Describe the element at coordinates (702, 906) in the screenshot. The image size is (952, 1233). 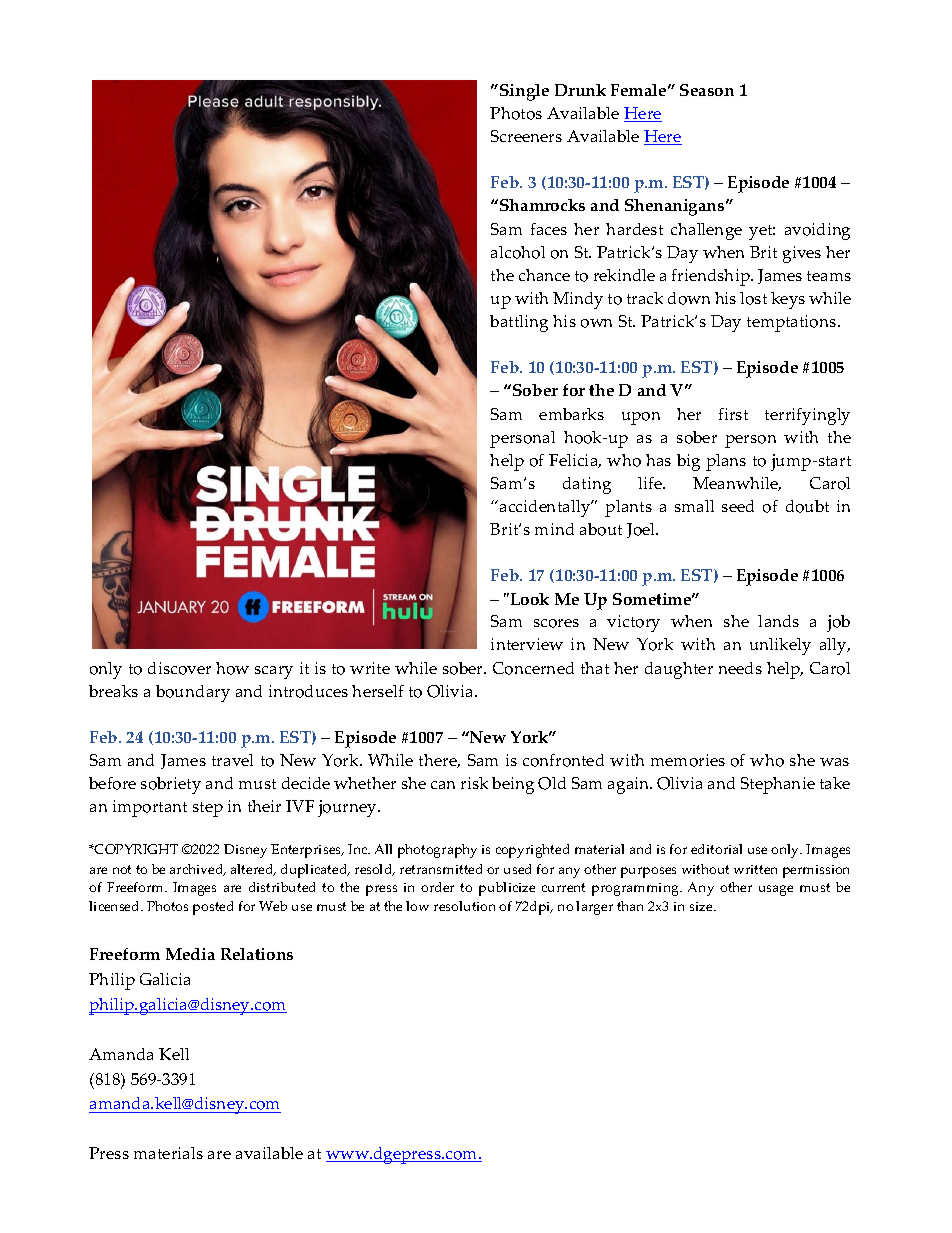
I see `size` at that location.
